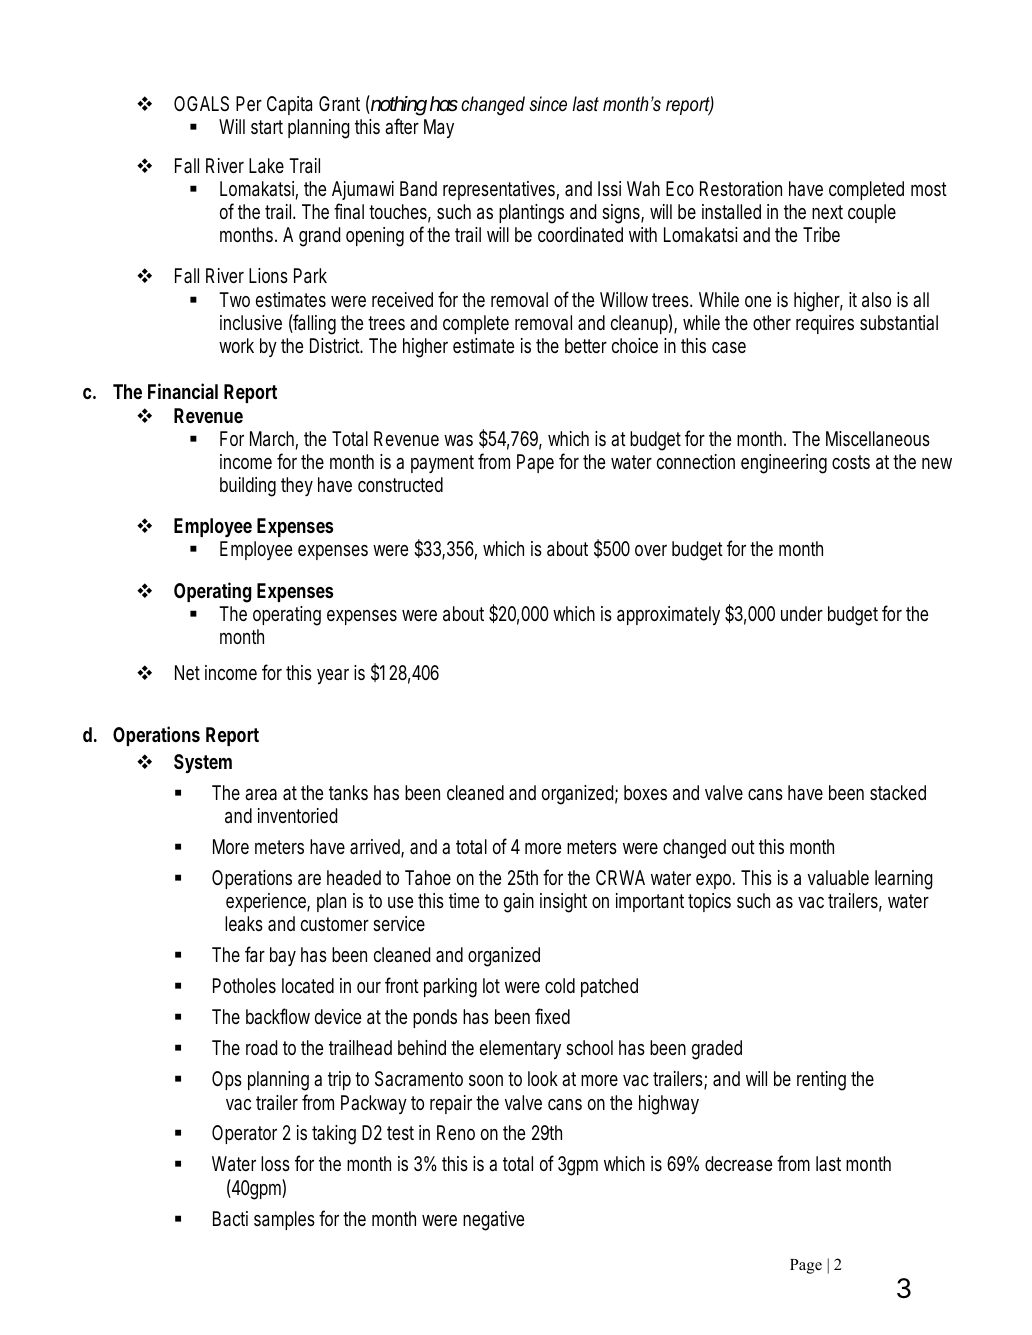 The height and width of the screenshot is (1335, 1032). What do you see at coordinates (802, 613) in the screenshot?
I see `under` at bounding box center [802, 613].
